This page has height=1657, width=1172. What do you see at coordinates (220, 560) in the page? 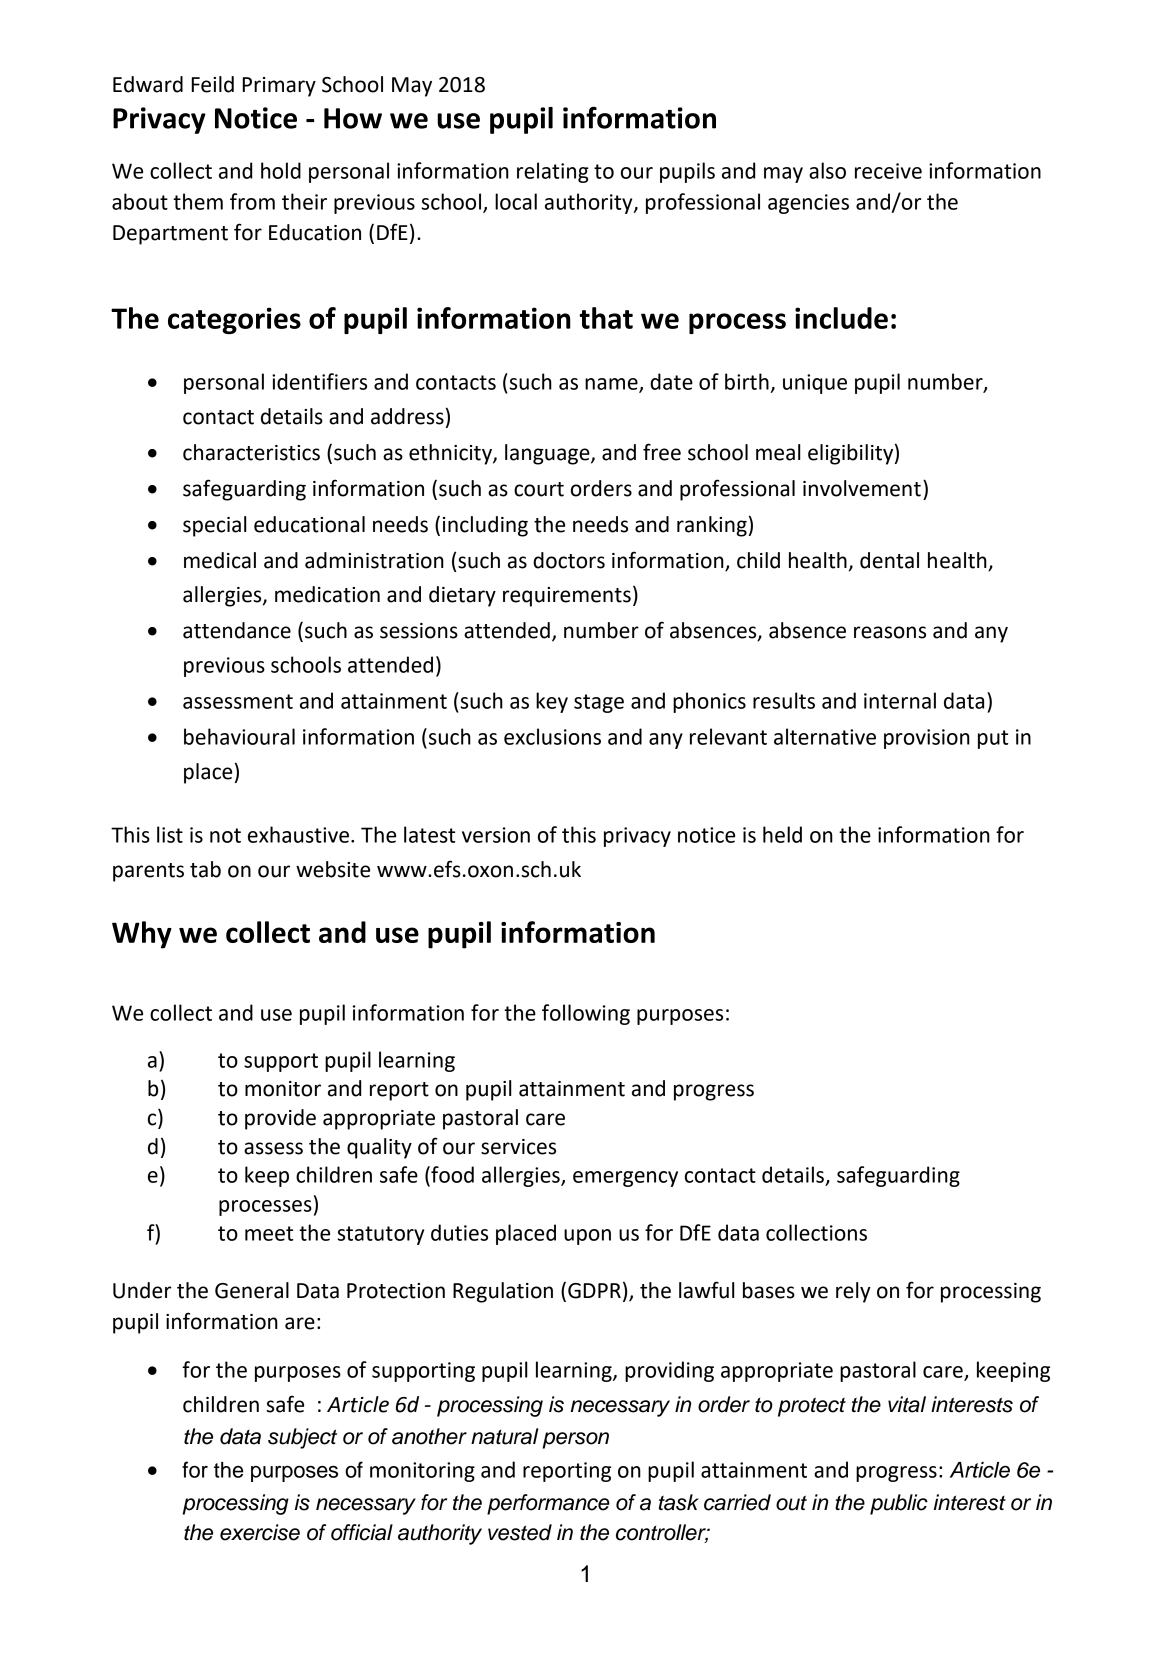
I see `medical` at bounding box center [220, 560].
